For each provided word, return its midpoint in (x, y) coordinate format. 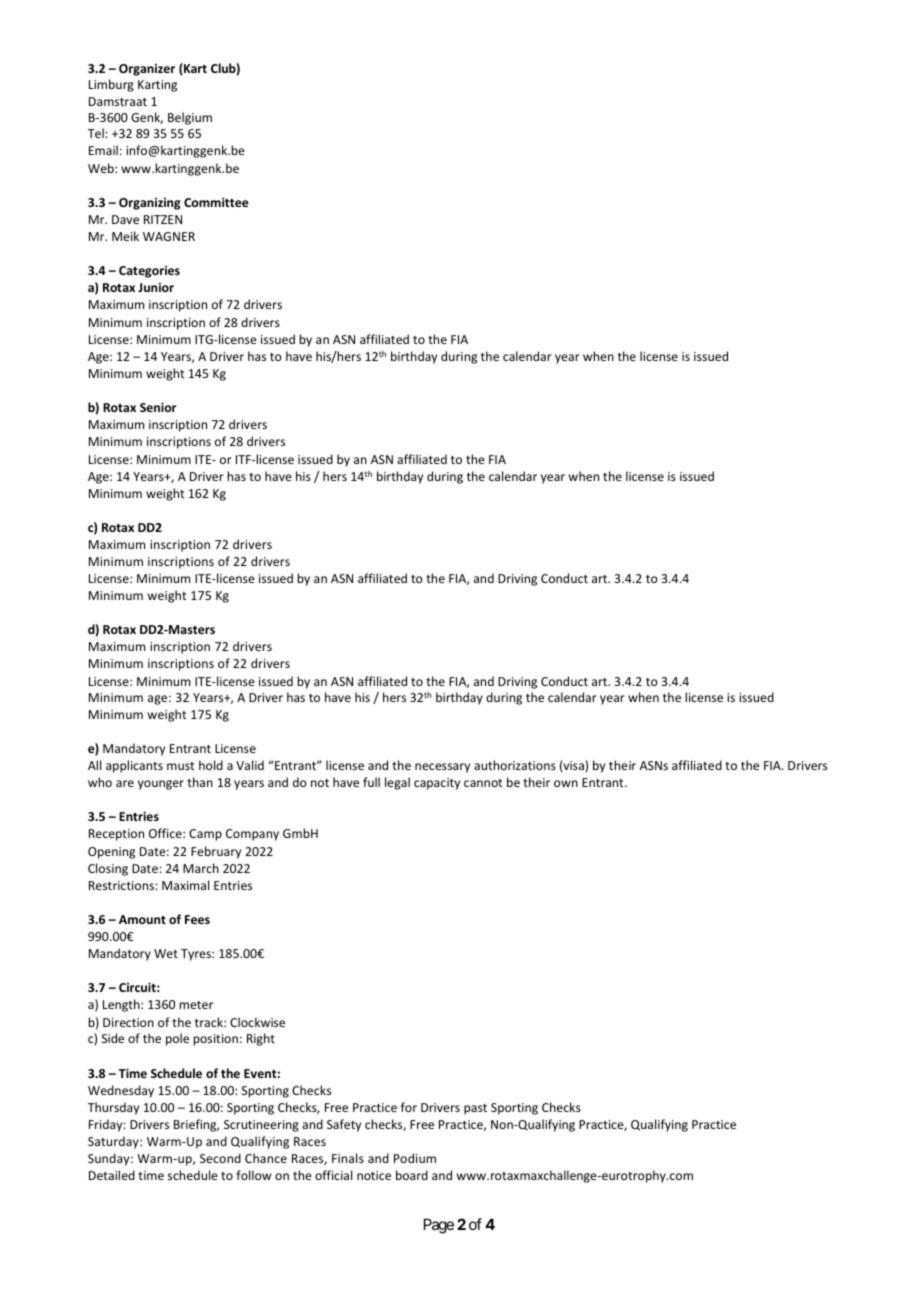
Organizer (147, 70)
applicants (134, 766)
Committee (216, 202)
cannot (483, 783)
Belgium (190, 118)
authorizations (515, 765)
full (371, 782)
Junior (156, 287)
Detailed (112, 1175)
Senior (158, 407)
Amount (142, 919)
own (566, 783)
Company (252, 835)
